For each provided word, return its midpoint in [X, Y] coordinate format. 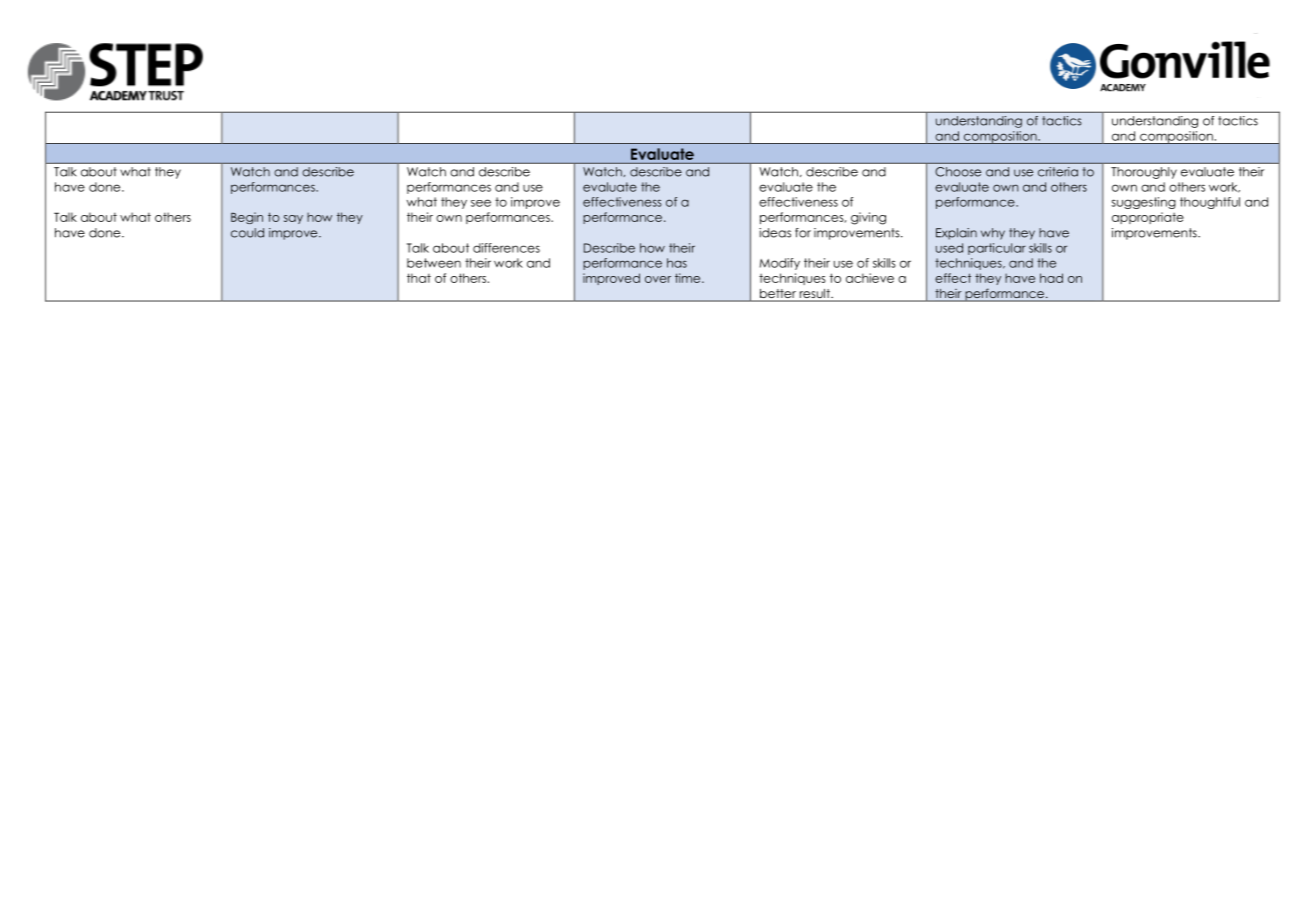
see [481, 203]
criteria [1058, 172]
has [677, 263]
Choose [958, 172]
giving [868, 218]
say [293, 219]
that [419, 278]
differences [506, 248]
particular [997, 249]
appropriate [1148, 218]
